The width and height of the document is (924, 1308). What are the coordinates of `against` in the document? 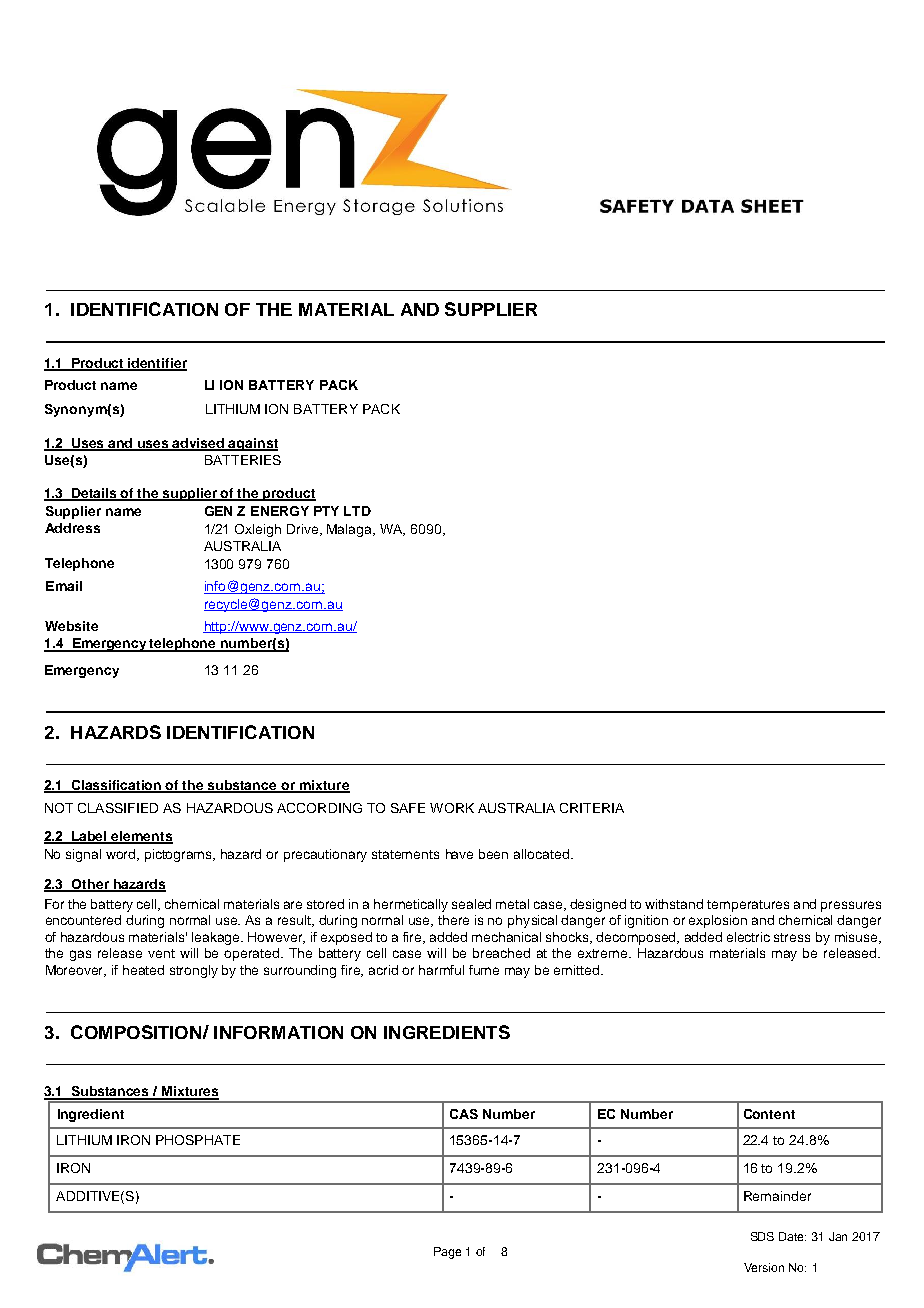 It's located at (252, 444).
